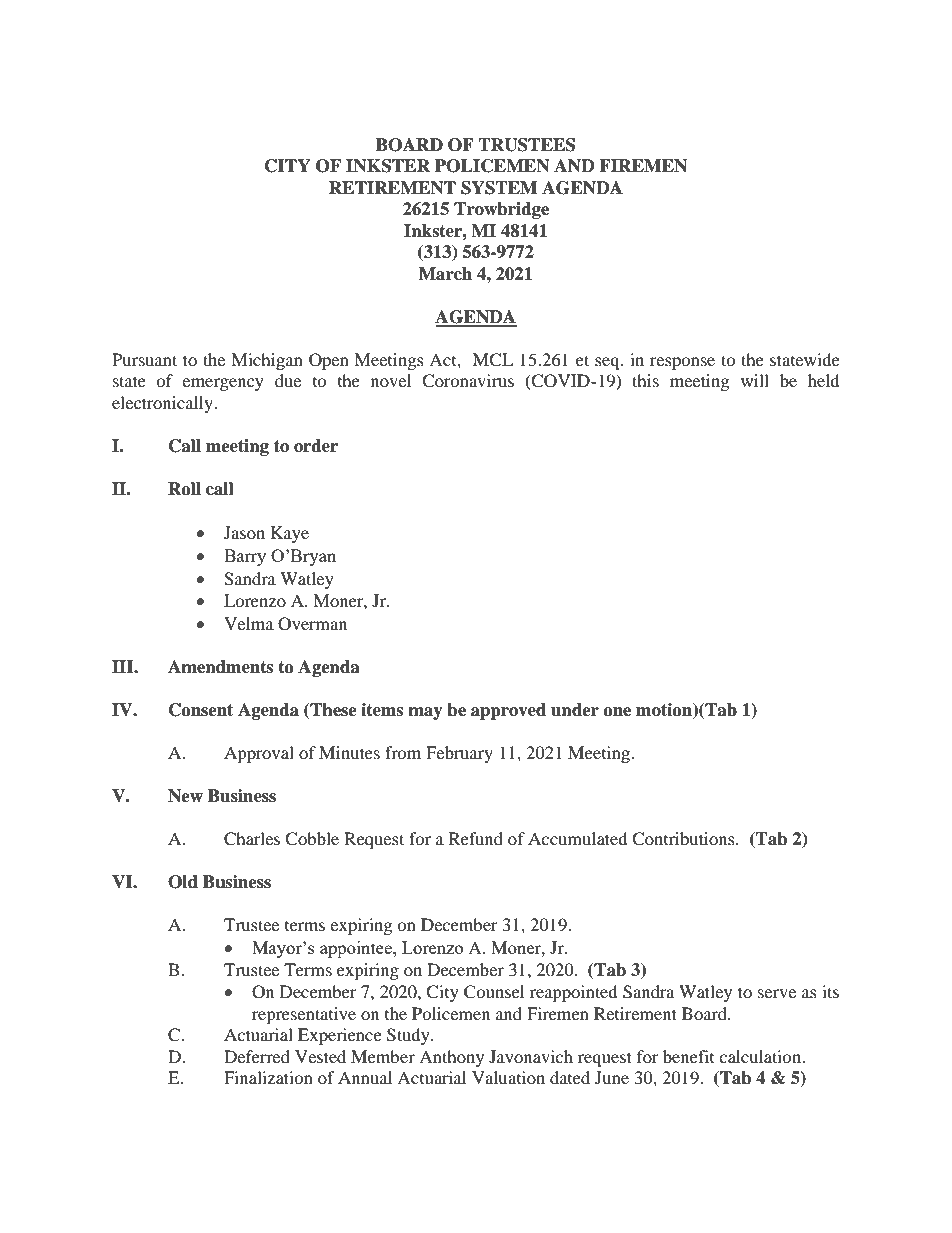 The image size is (952, 1233). I want to click on Contributions, so click(684, 839).
